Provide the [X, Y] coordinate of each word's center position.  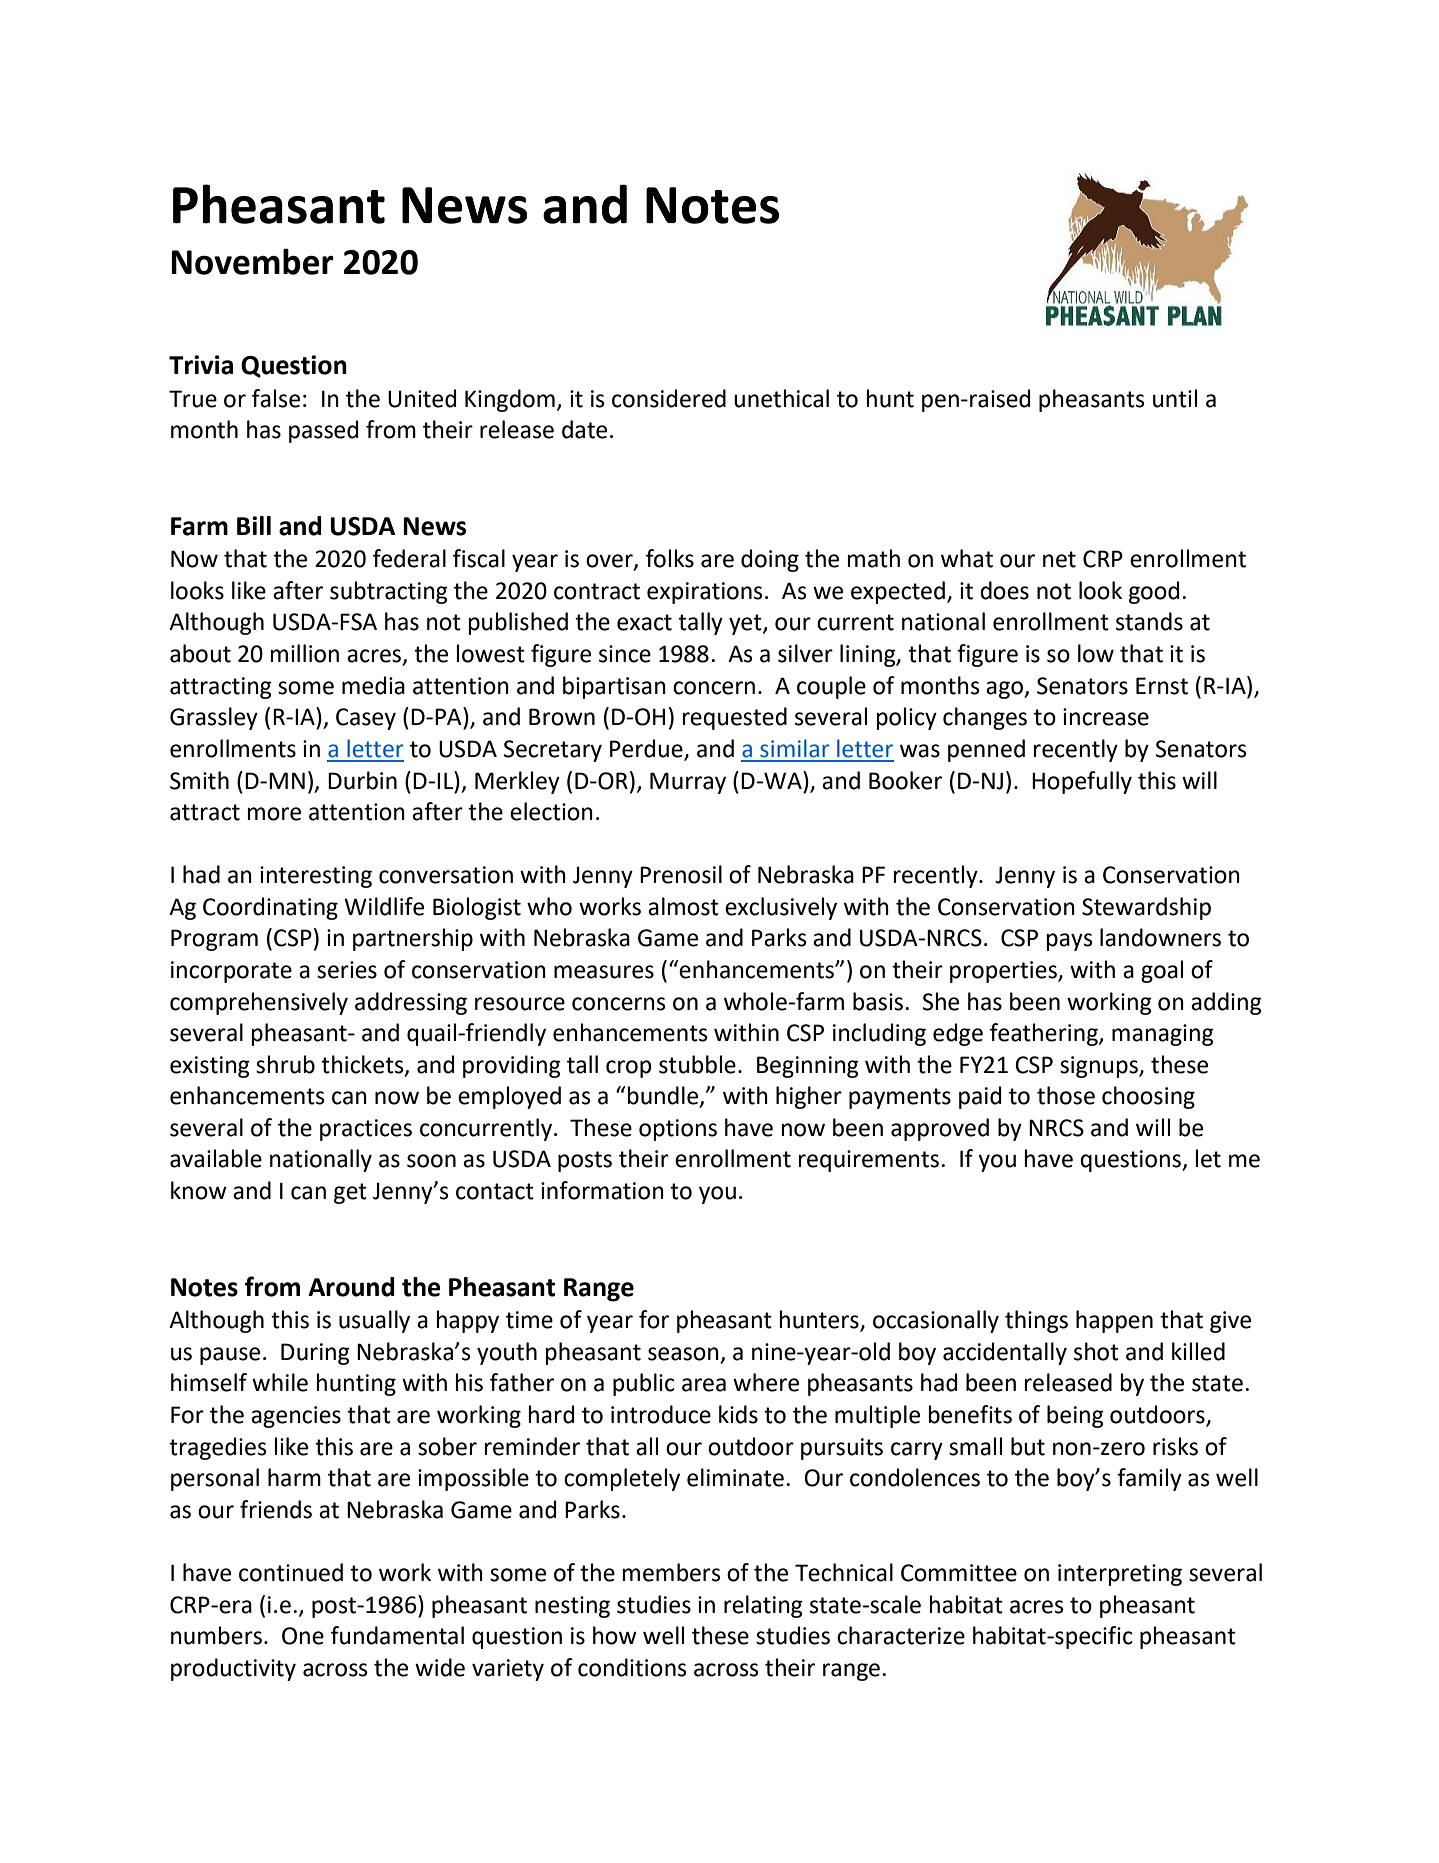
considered [669, 398]
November [252, 261]
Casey [366, 719]
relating [763, 1606]
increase [1106, 717]
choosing [1148, 1097]
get [350, 1193]
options [678, 1130]
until [1175, 398]
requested [735, 718]
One [303, 1636]
